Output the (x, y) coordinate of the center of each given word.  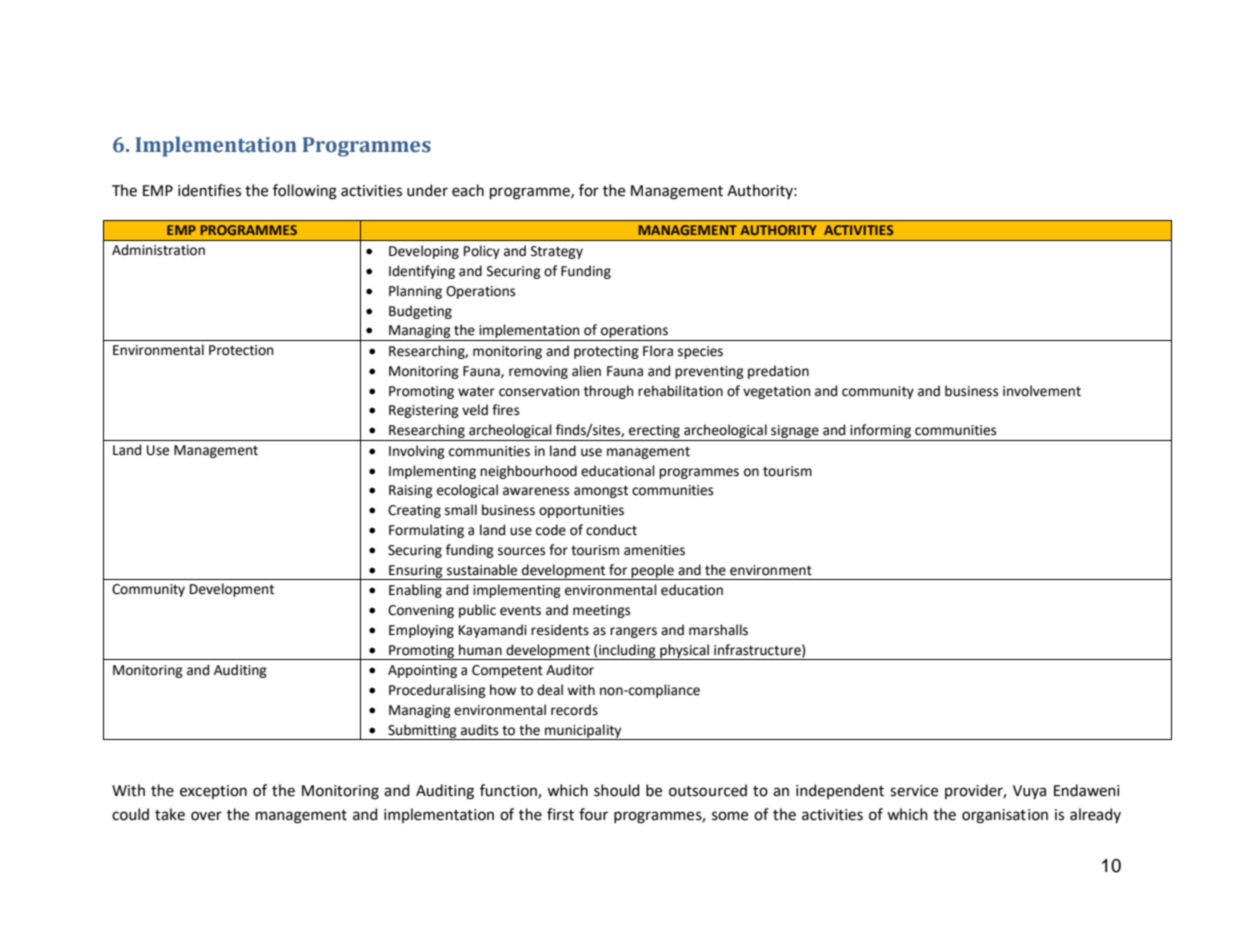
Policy (482, 252)
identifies (209, 190)
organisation (1005, 816)
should (616, 790)
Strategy (557, 252)
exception (213, 792)
